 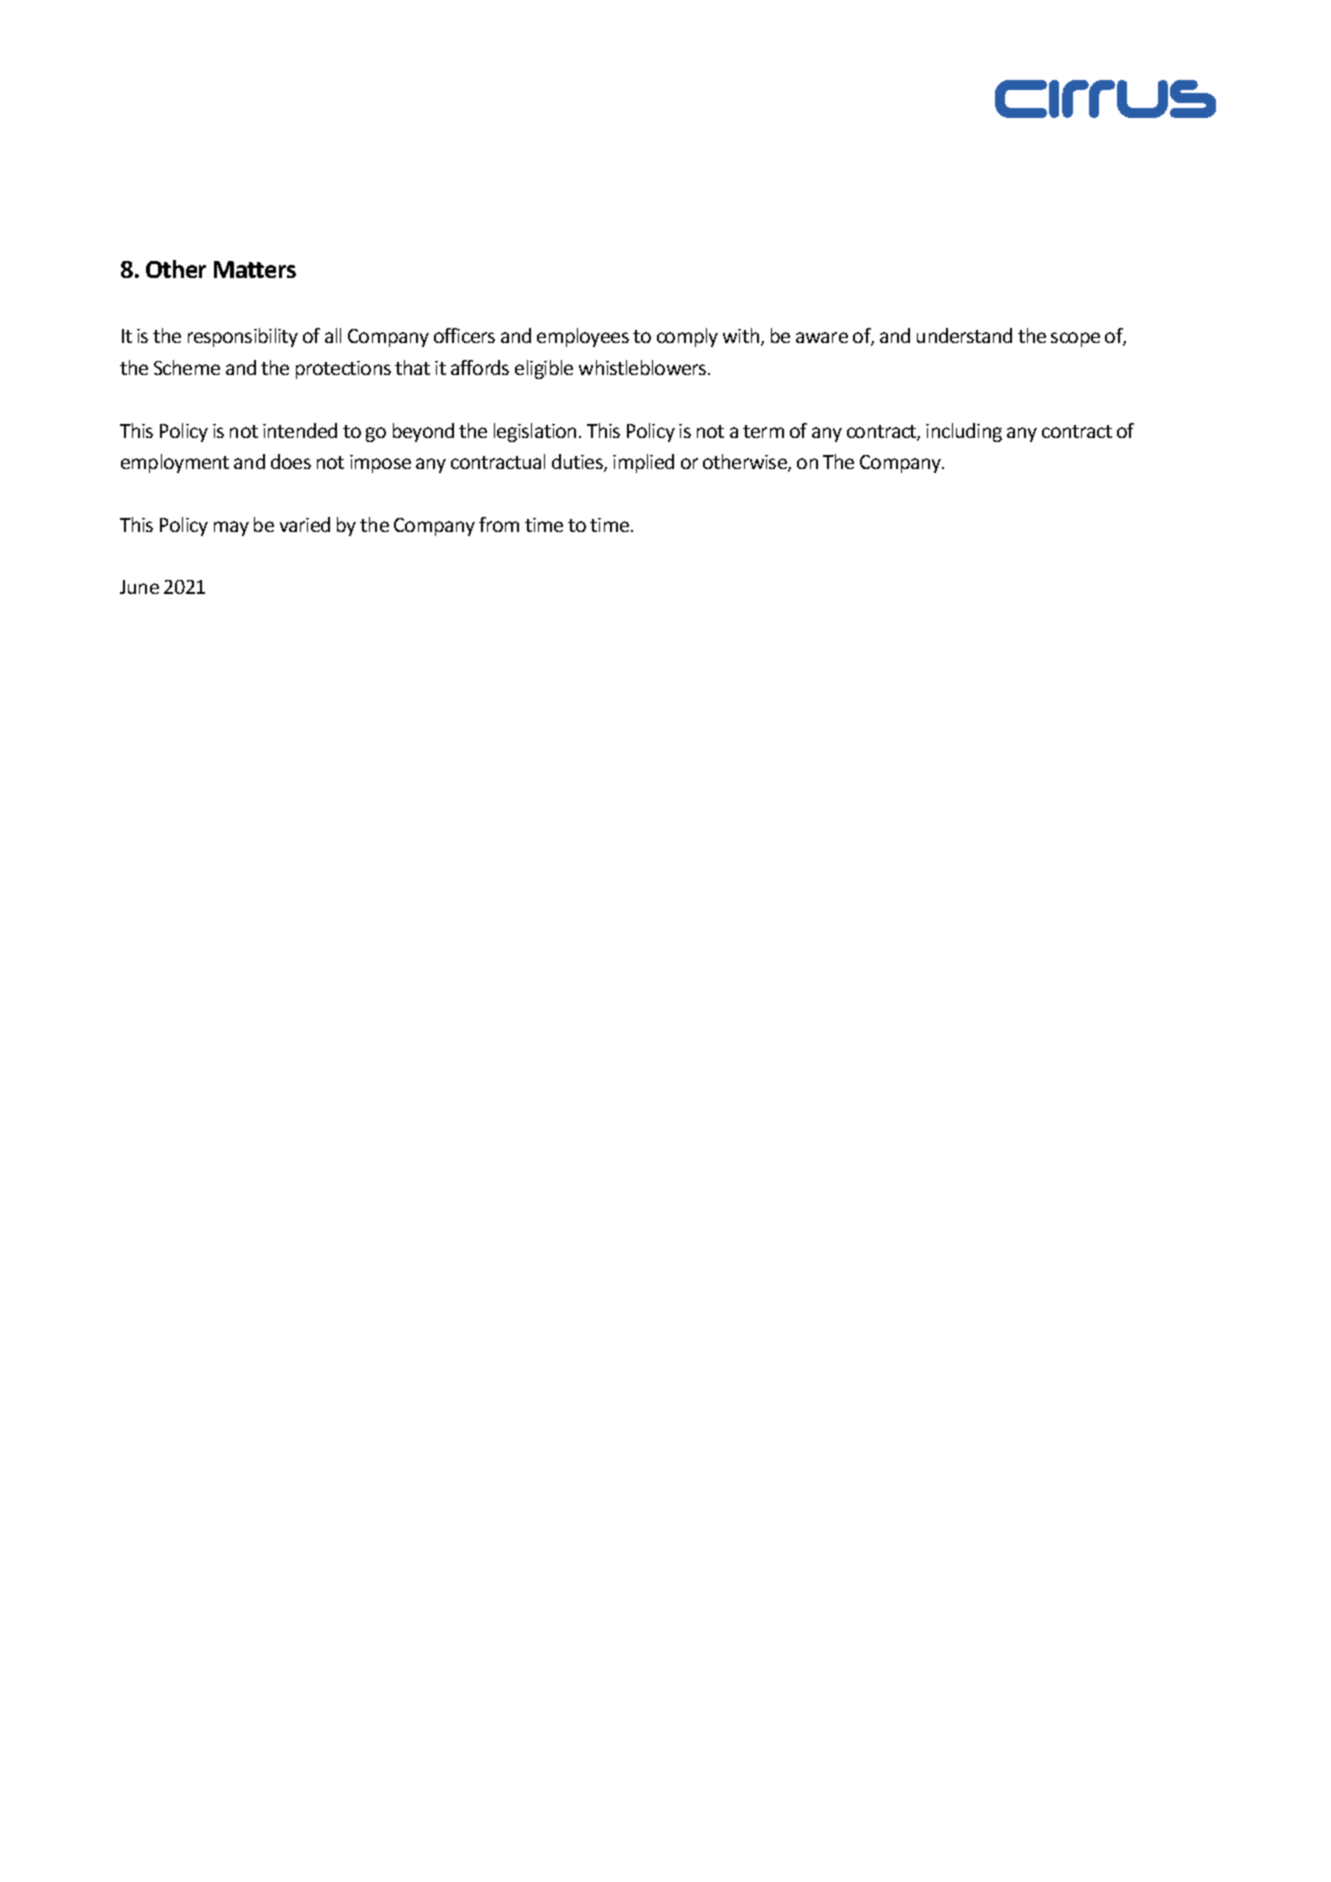 I want to click on including, so click(x=964, y=432).
